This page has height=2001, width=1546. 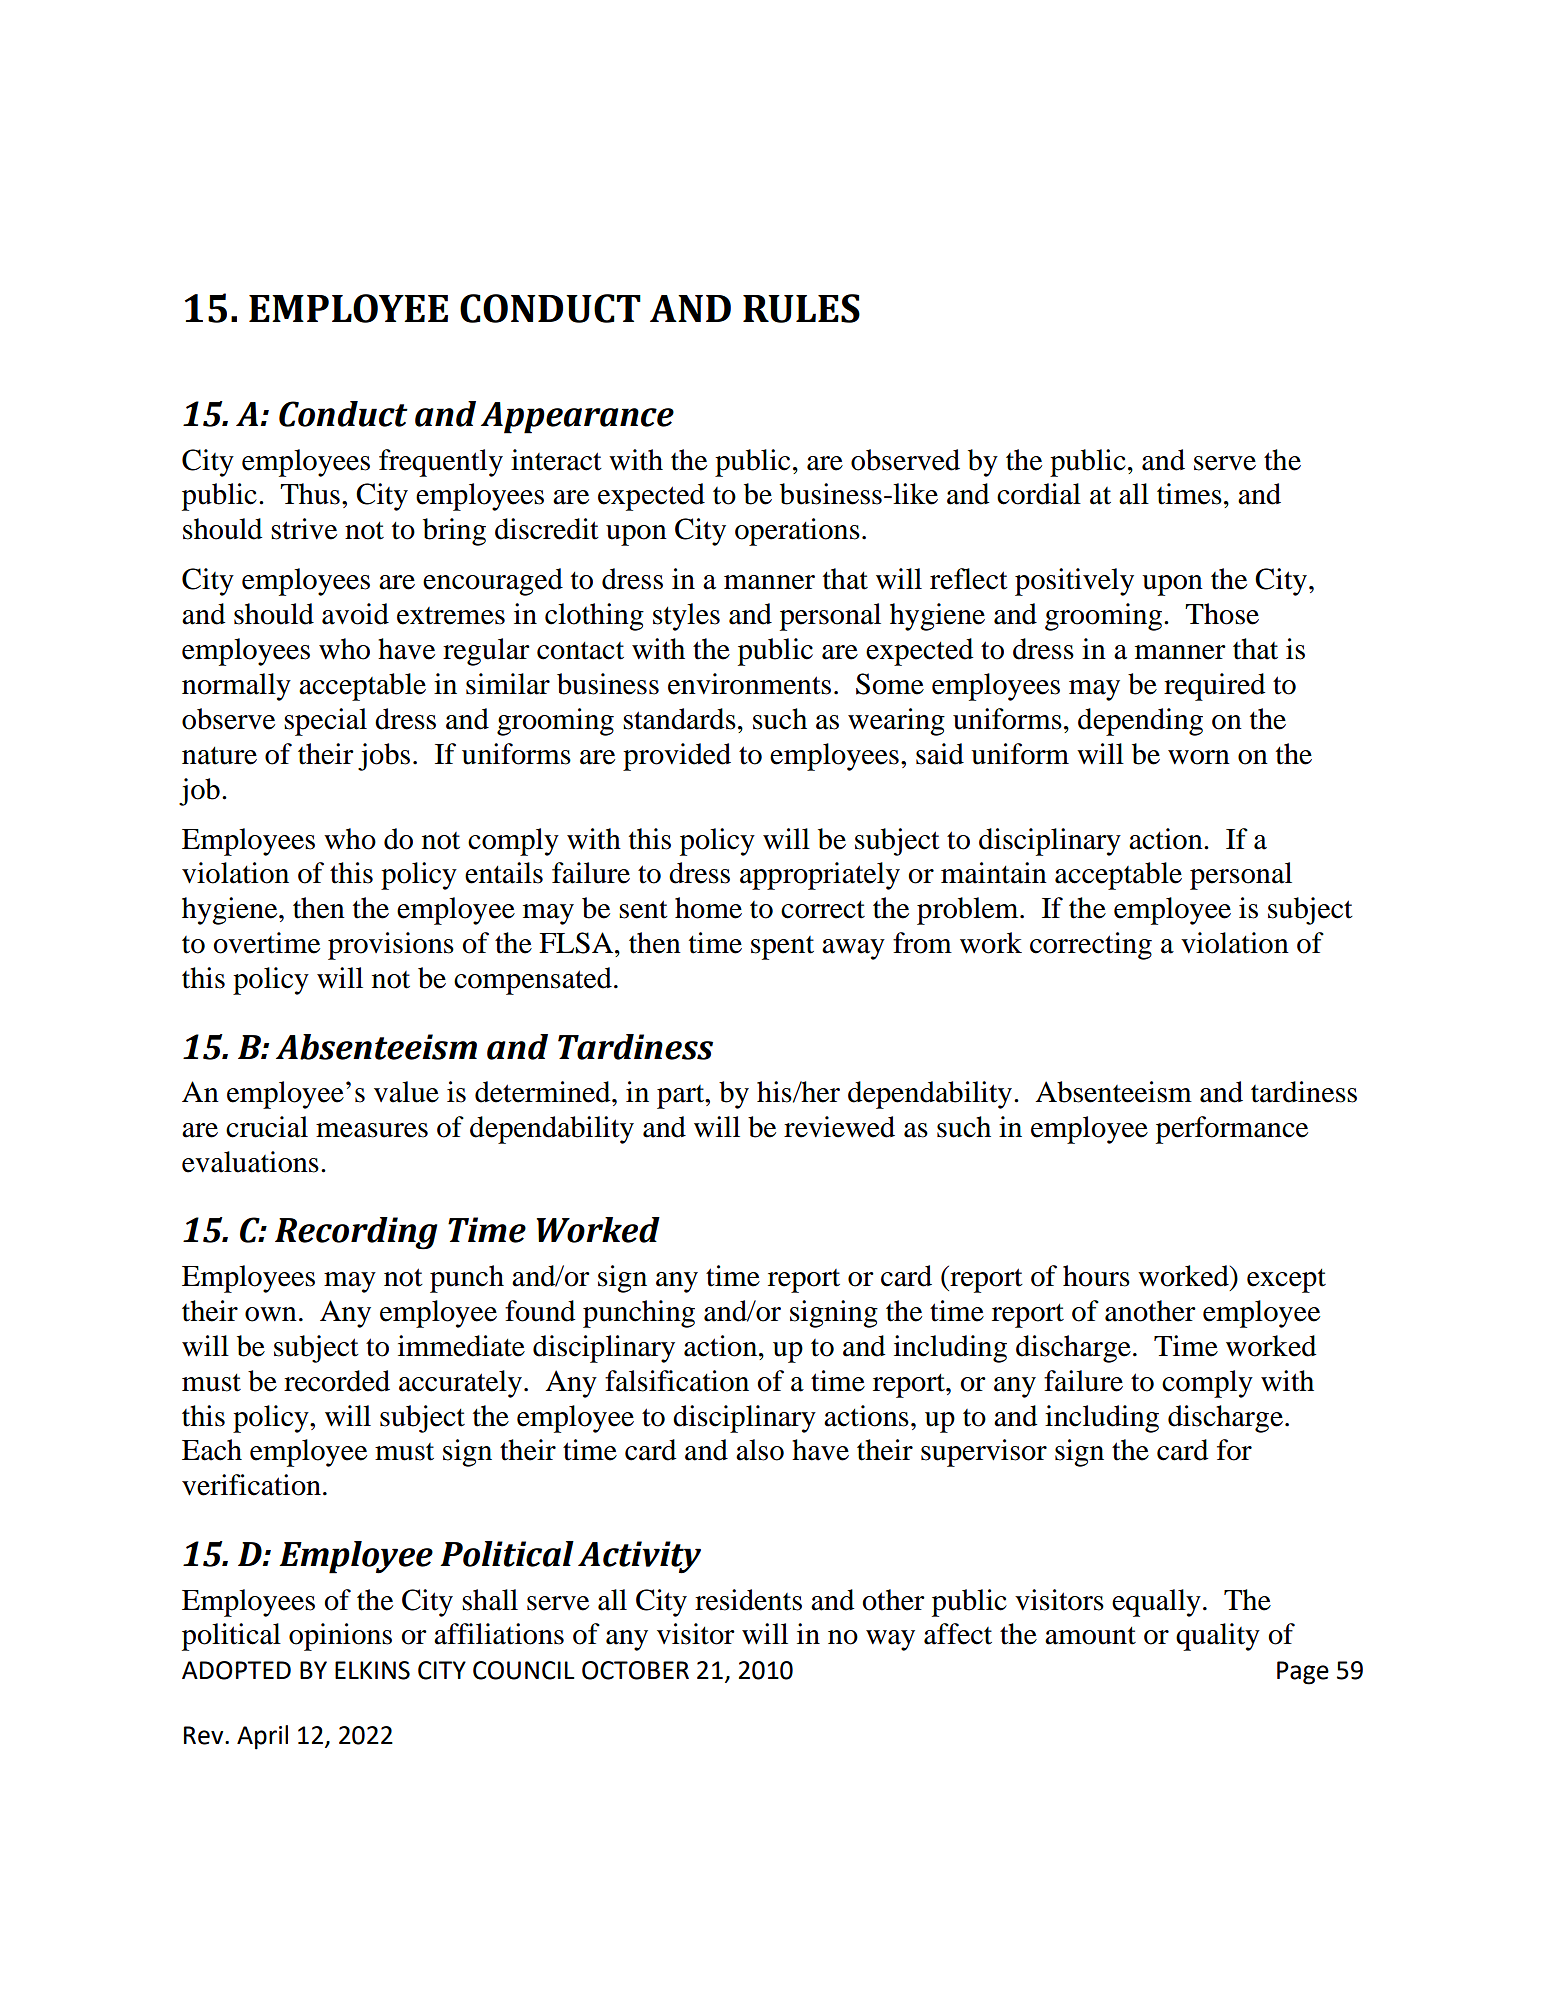 I want to click on OCTOBER, so click(x=635, y=1670).
